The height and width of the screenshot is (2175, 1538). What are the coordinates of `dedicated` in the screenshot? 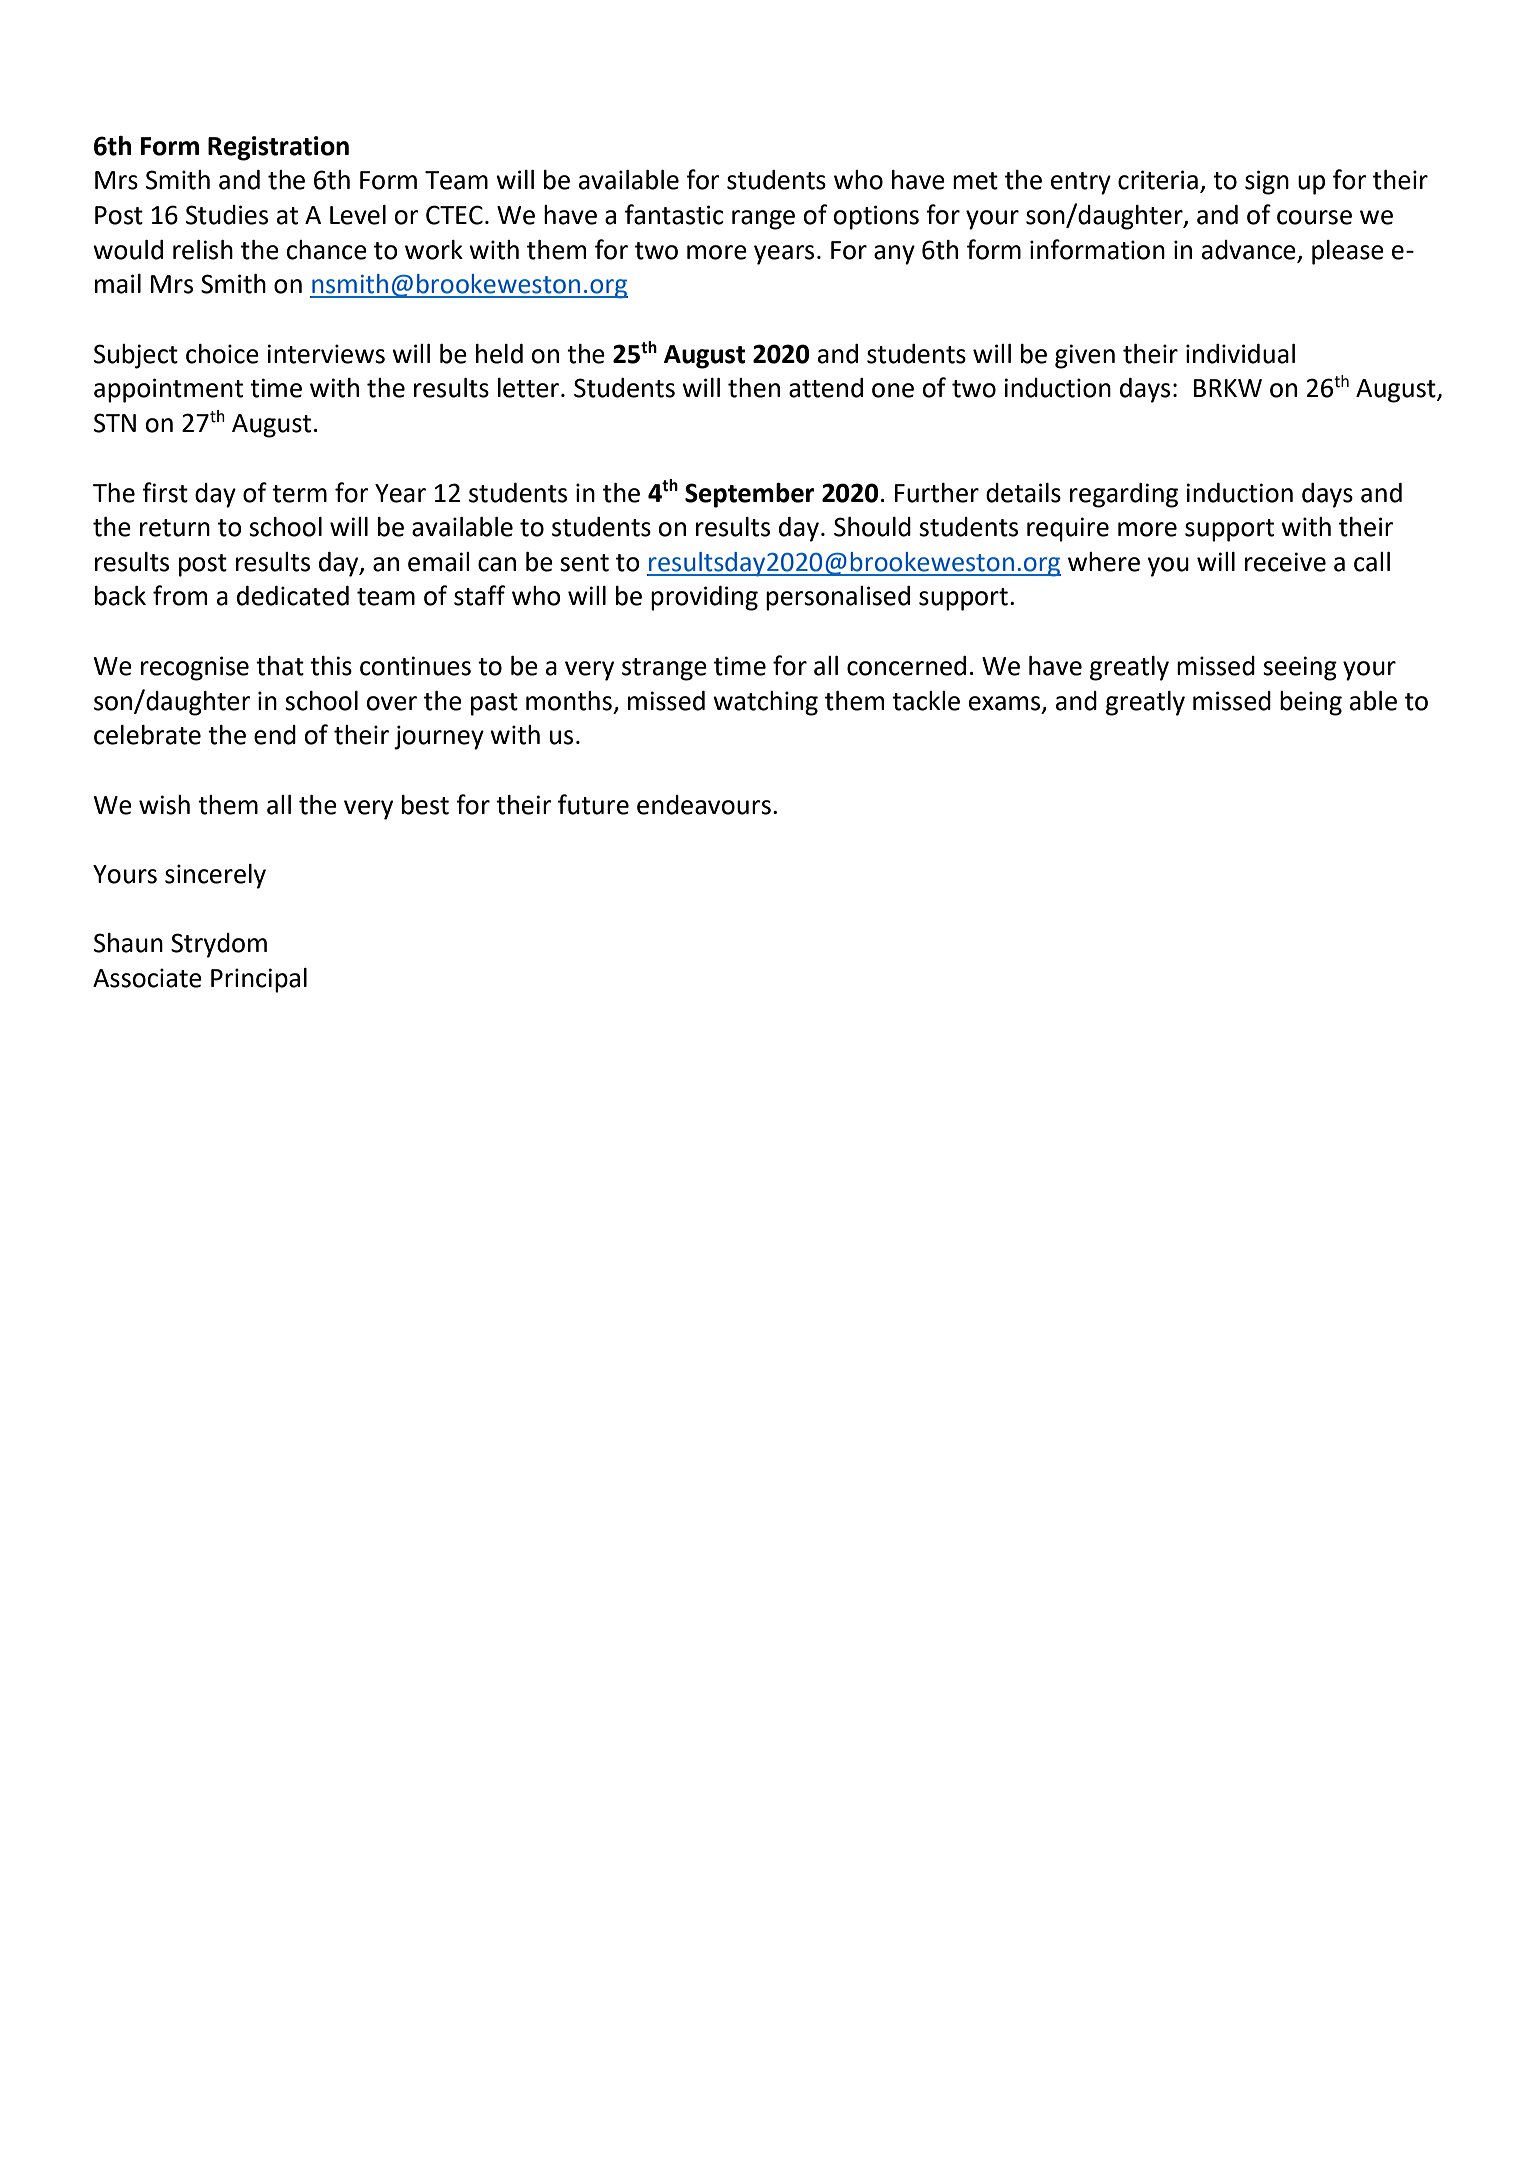 It's located at (293, 596).
